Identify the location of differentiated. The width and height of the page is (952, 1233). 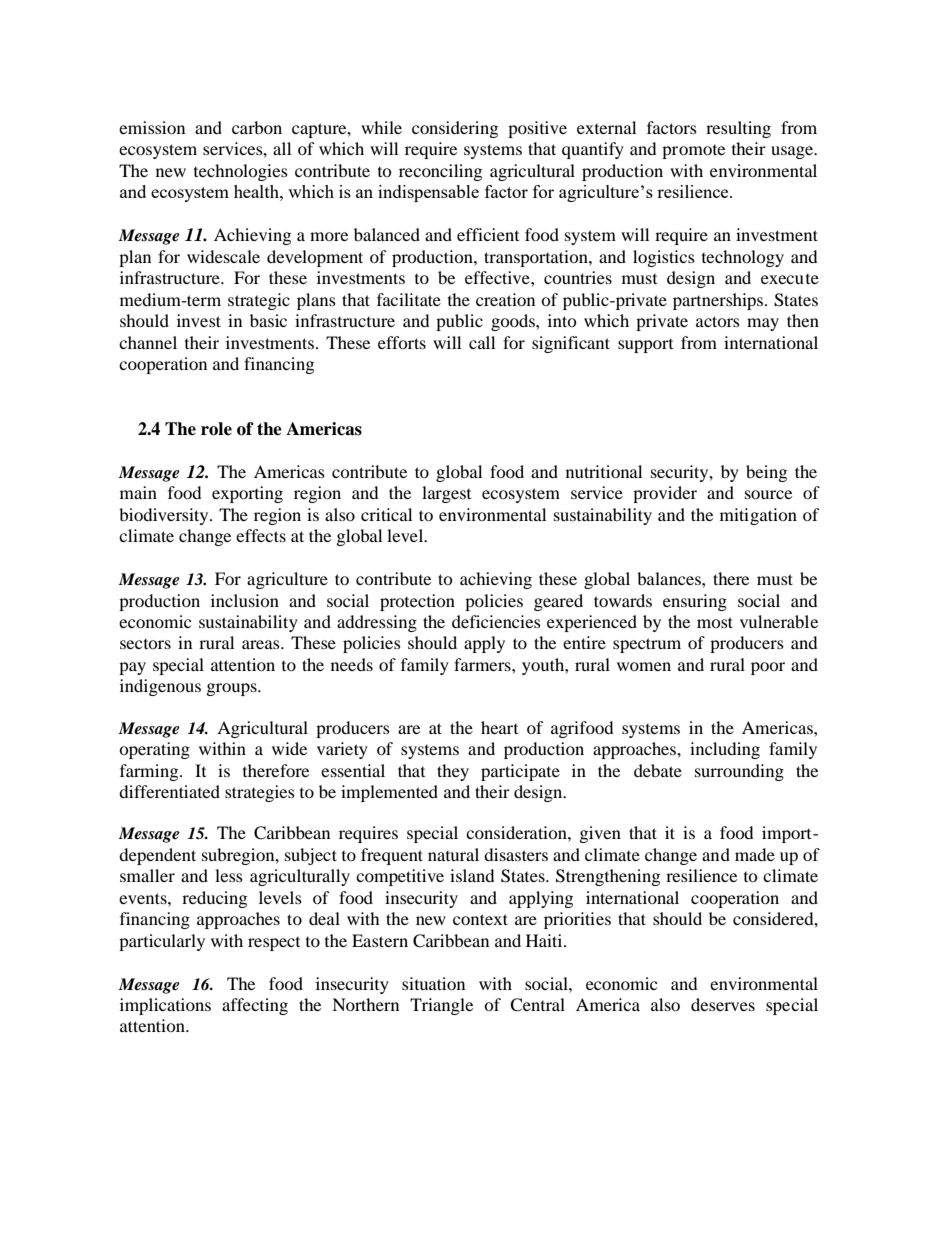
(169, 791).
